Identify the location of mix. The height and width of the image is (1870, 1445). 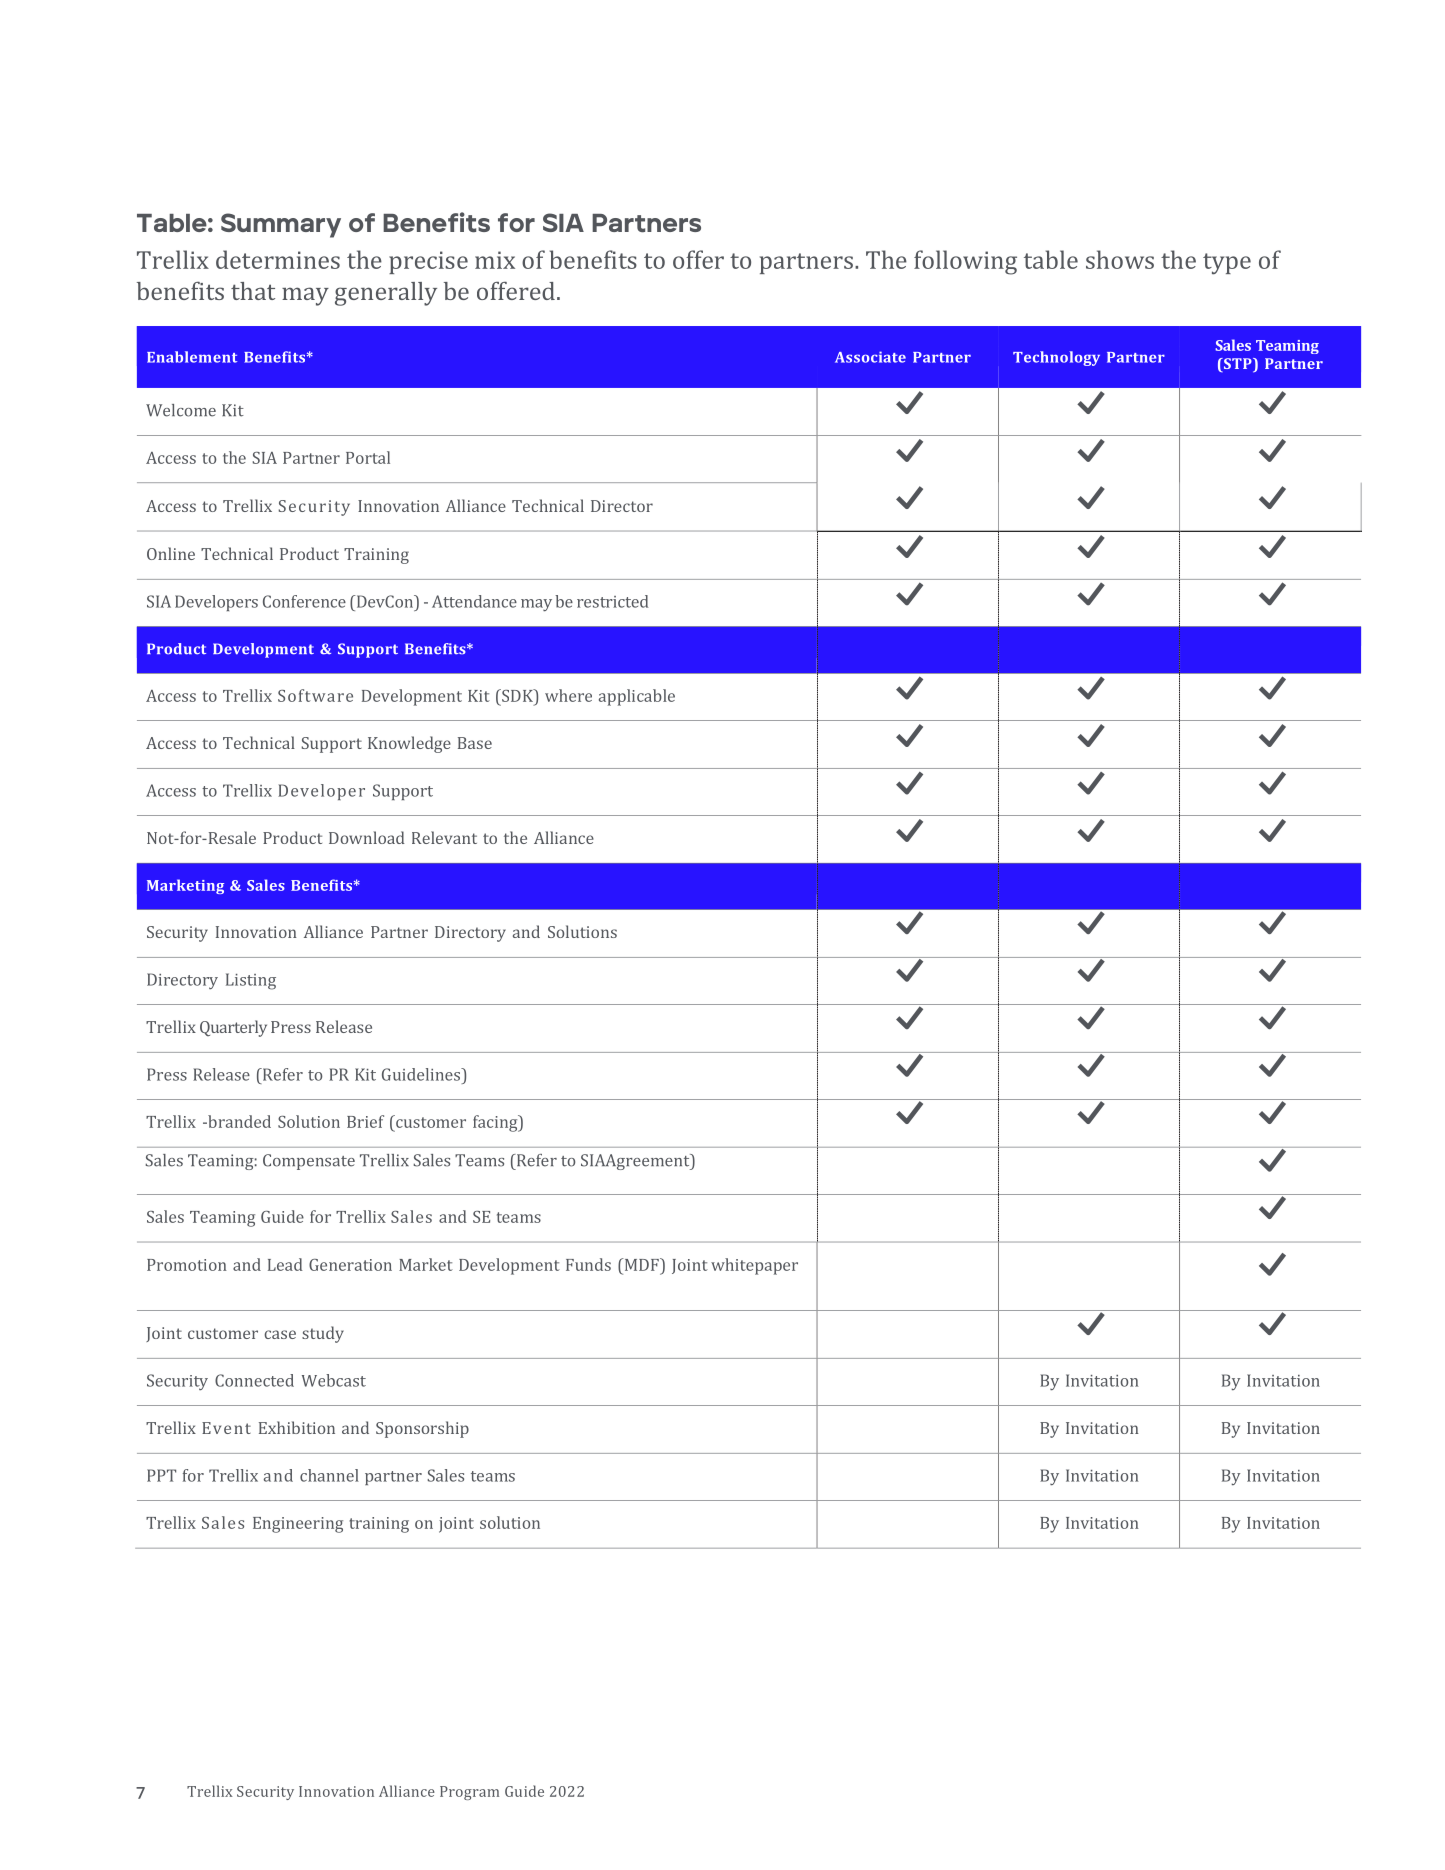
(495, 260).
